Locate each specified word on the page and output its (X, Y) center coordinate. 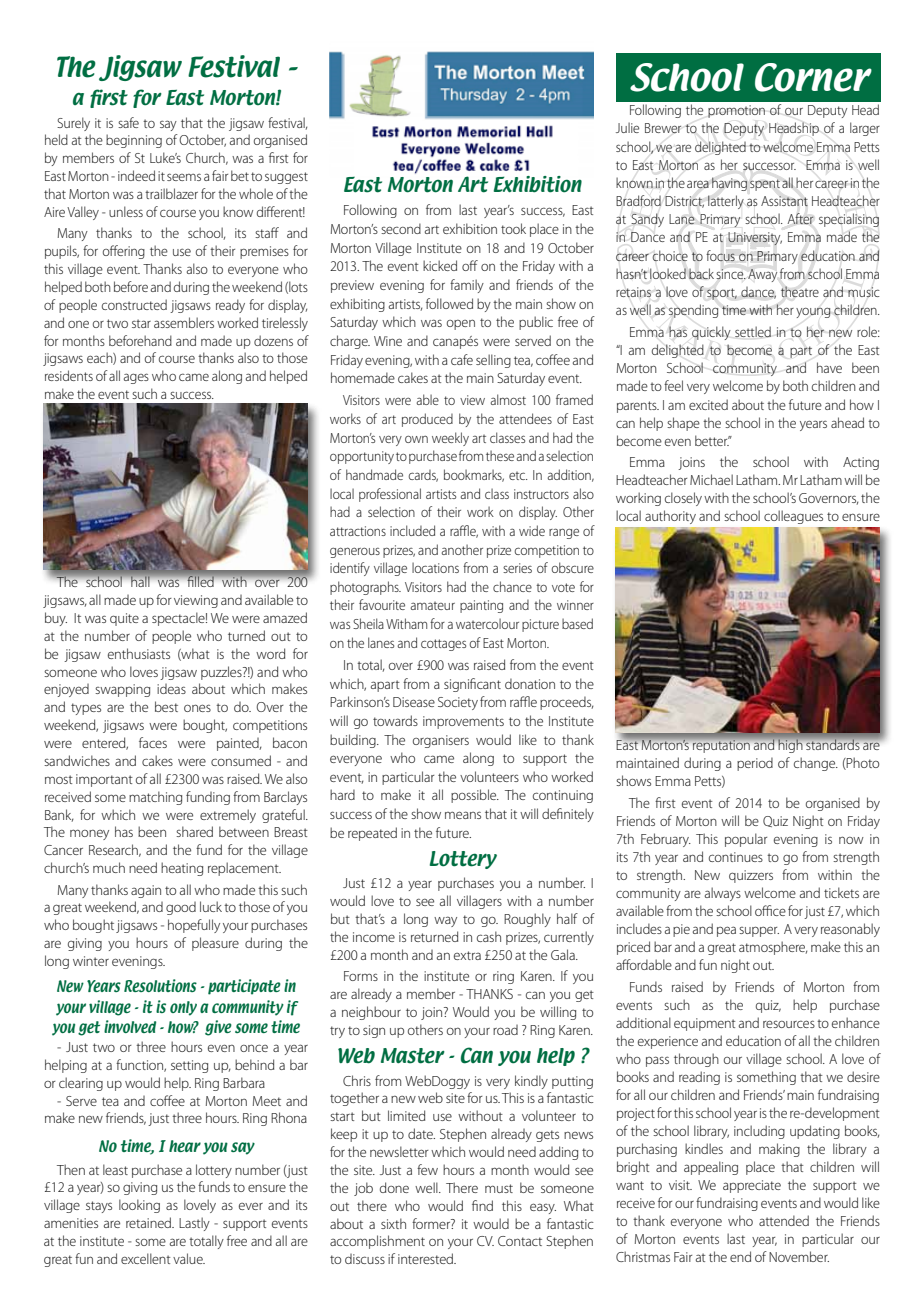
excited (708, 404)
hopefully (194, 926)
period (755, 764)
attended (784, 1220)
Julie (627, 127)
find (482, 1205)
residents (69, 375)
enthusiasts (139, 653)
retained (149, 1222)
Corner (813, 77)
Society (458, 703)
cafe (462, 359)
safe (128, 122)
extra (467, 955)
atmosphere (773, 948)
